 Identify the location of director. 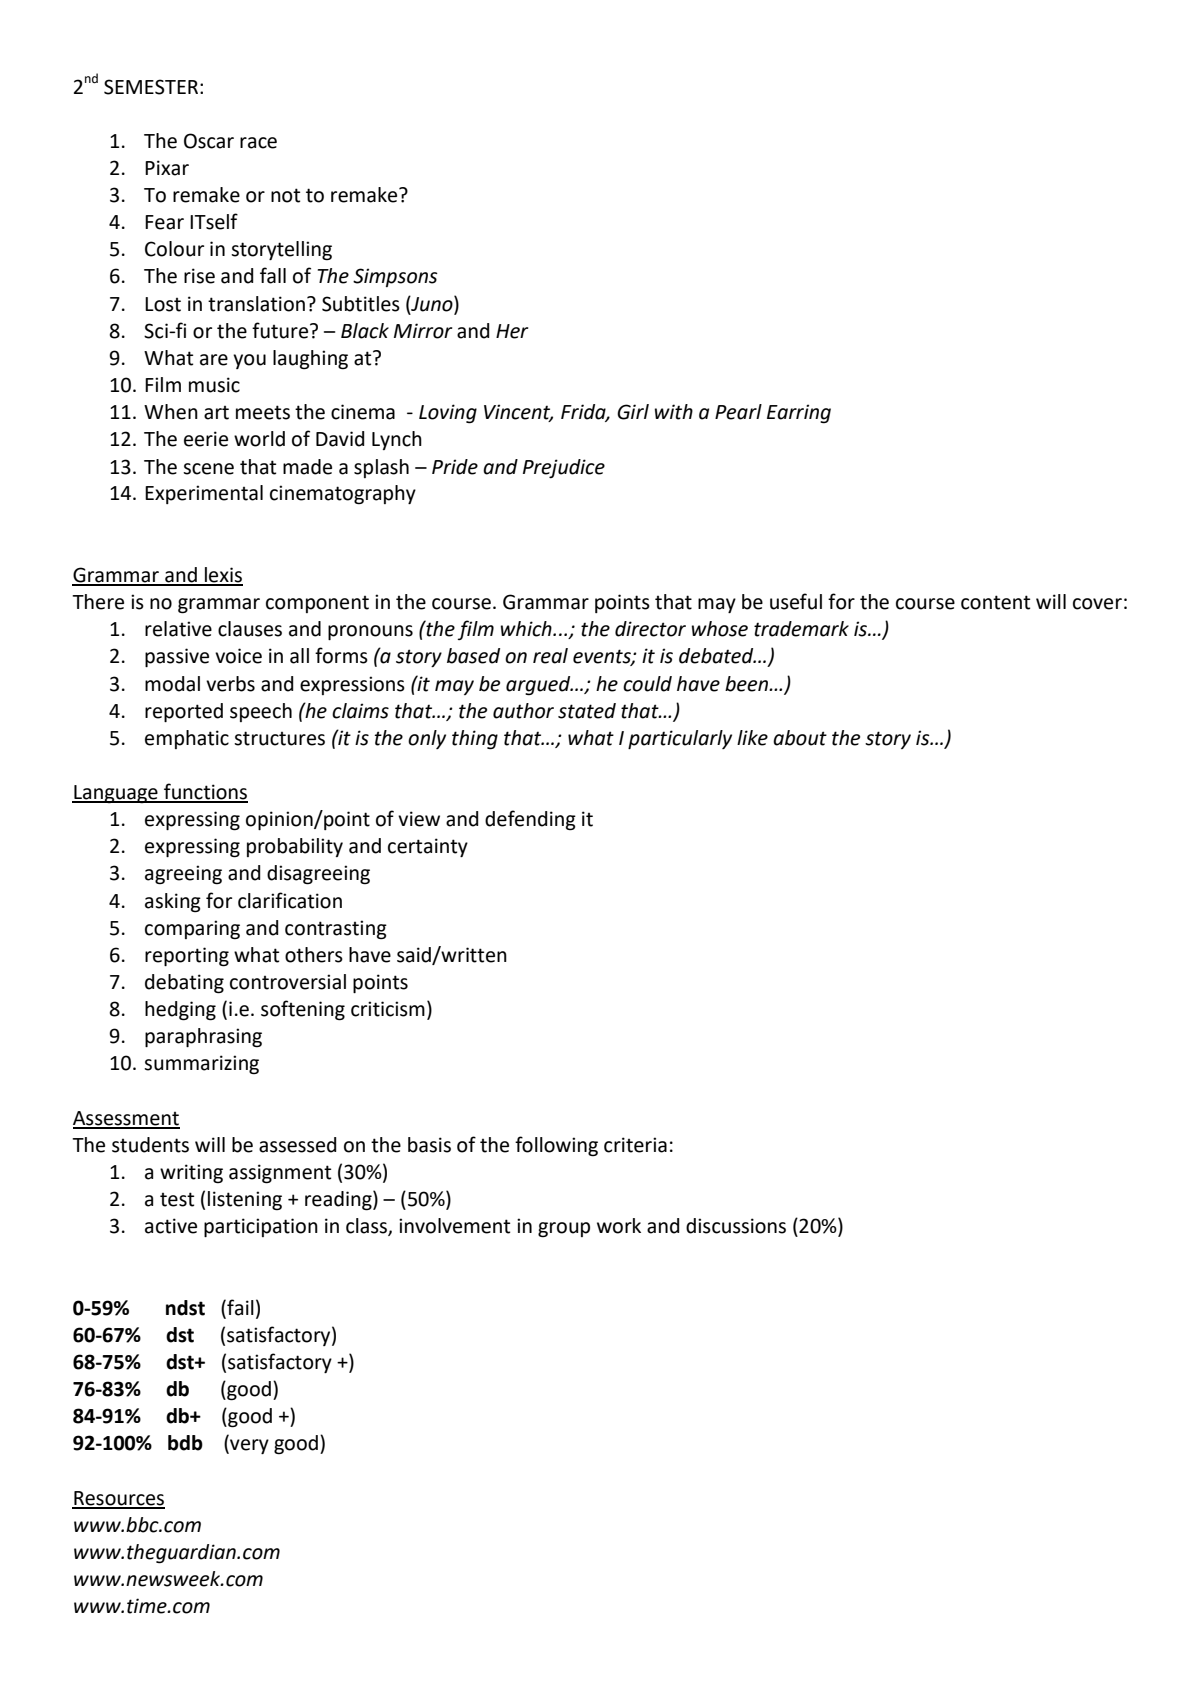
(650, 629).
